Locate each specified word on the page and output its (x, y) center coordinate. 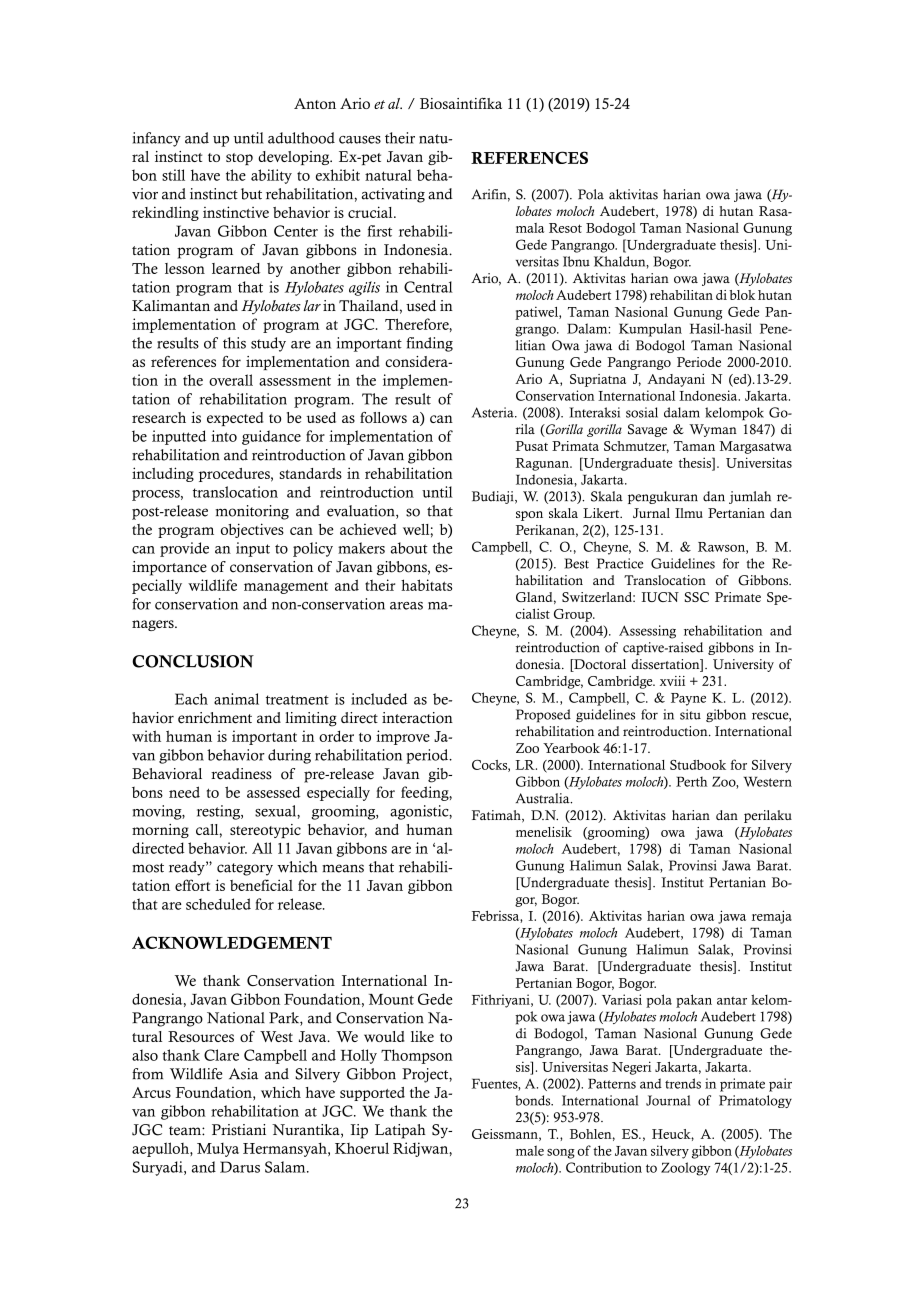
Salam (286, 1167)
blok (742, 295)
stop (239, 159)
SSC (697, 597)
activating (393, 195)
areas (406, 606)
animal (236, 699)
